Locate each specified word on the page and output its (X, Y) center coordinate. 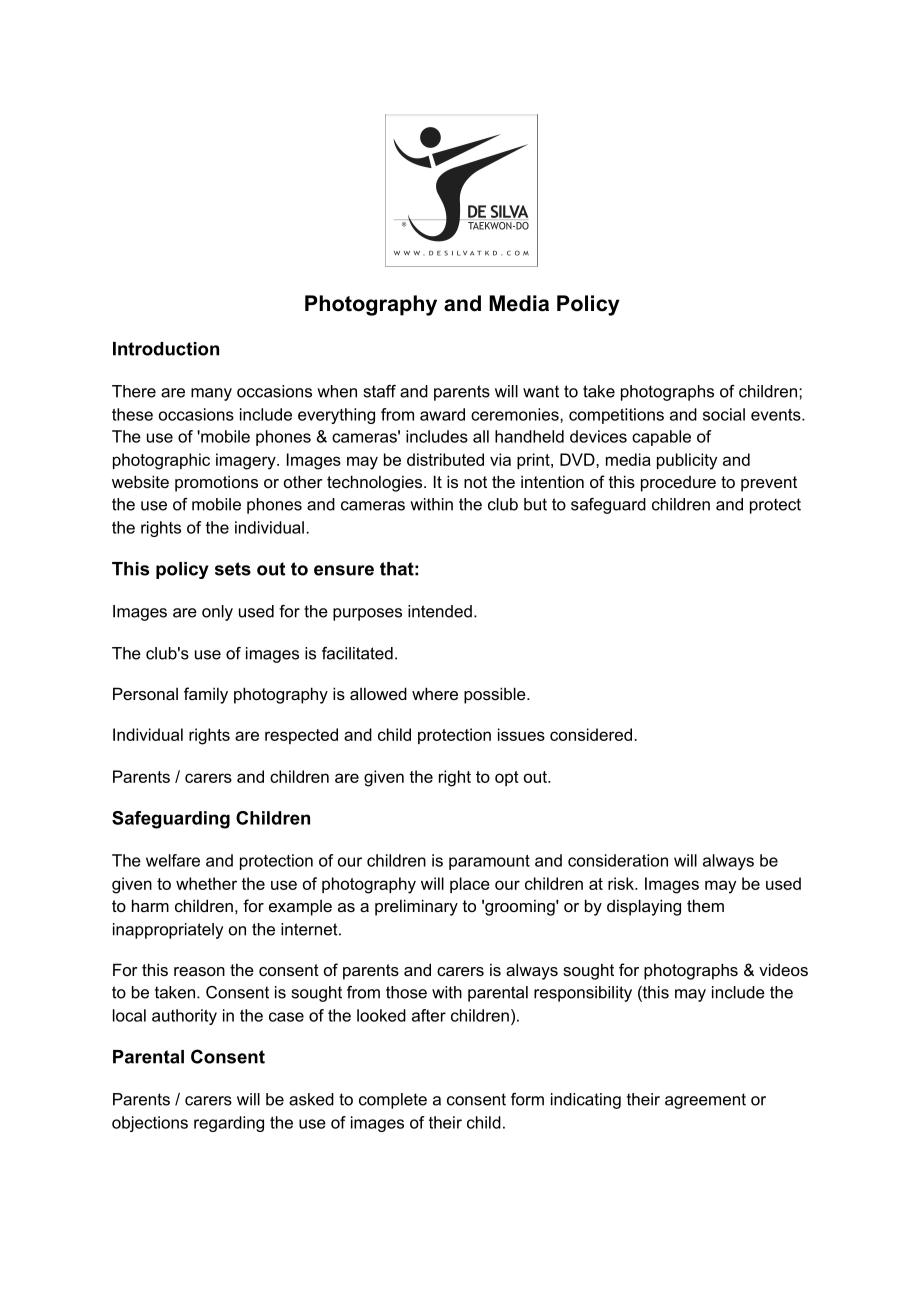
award (442, 414)
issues (521, 734)
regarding (229, 1124)
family (206, 695)
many (211, 394)
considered (591, 734)
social (724, 414)
